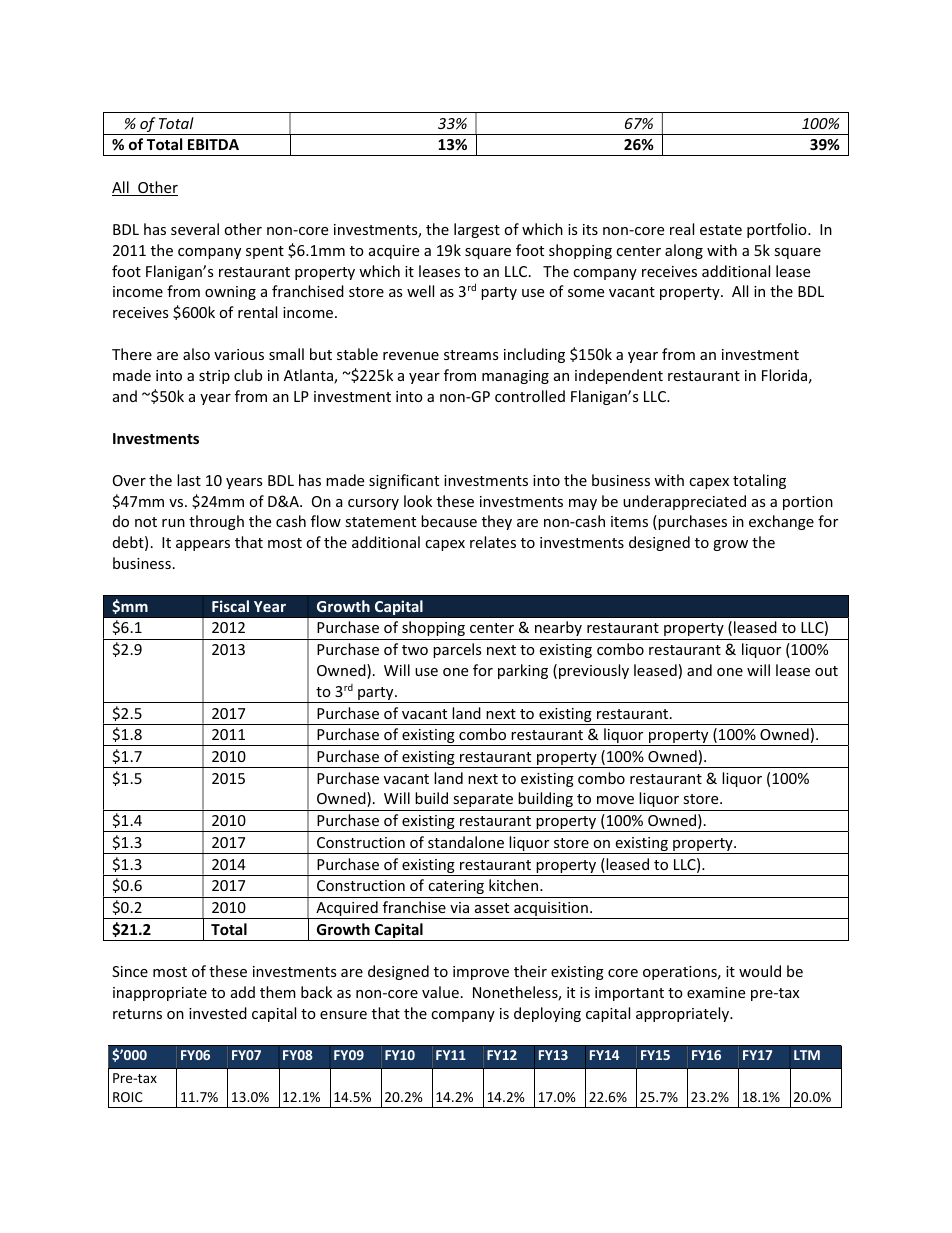 The image size is (952, 1233). Describe the element at coordinates (781, 522) in the document. I see `exchange` at that location.
